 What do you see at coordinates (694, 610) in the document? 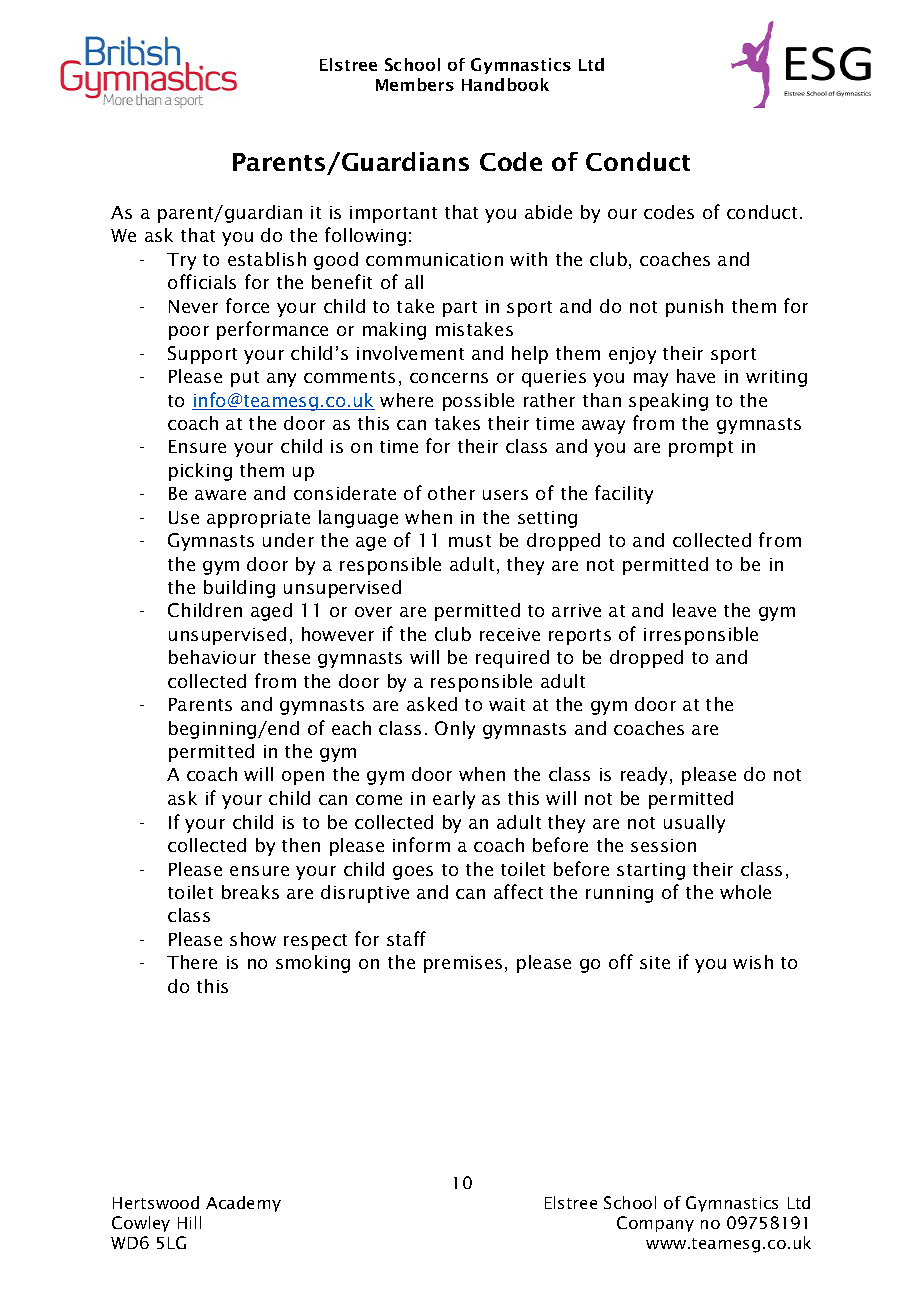
I see `leave` at bounding box center [694, 610].
